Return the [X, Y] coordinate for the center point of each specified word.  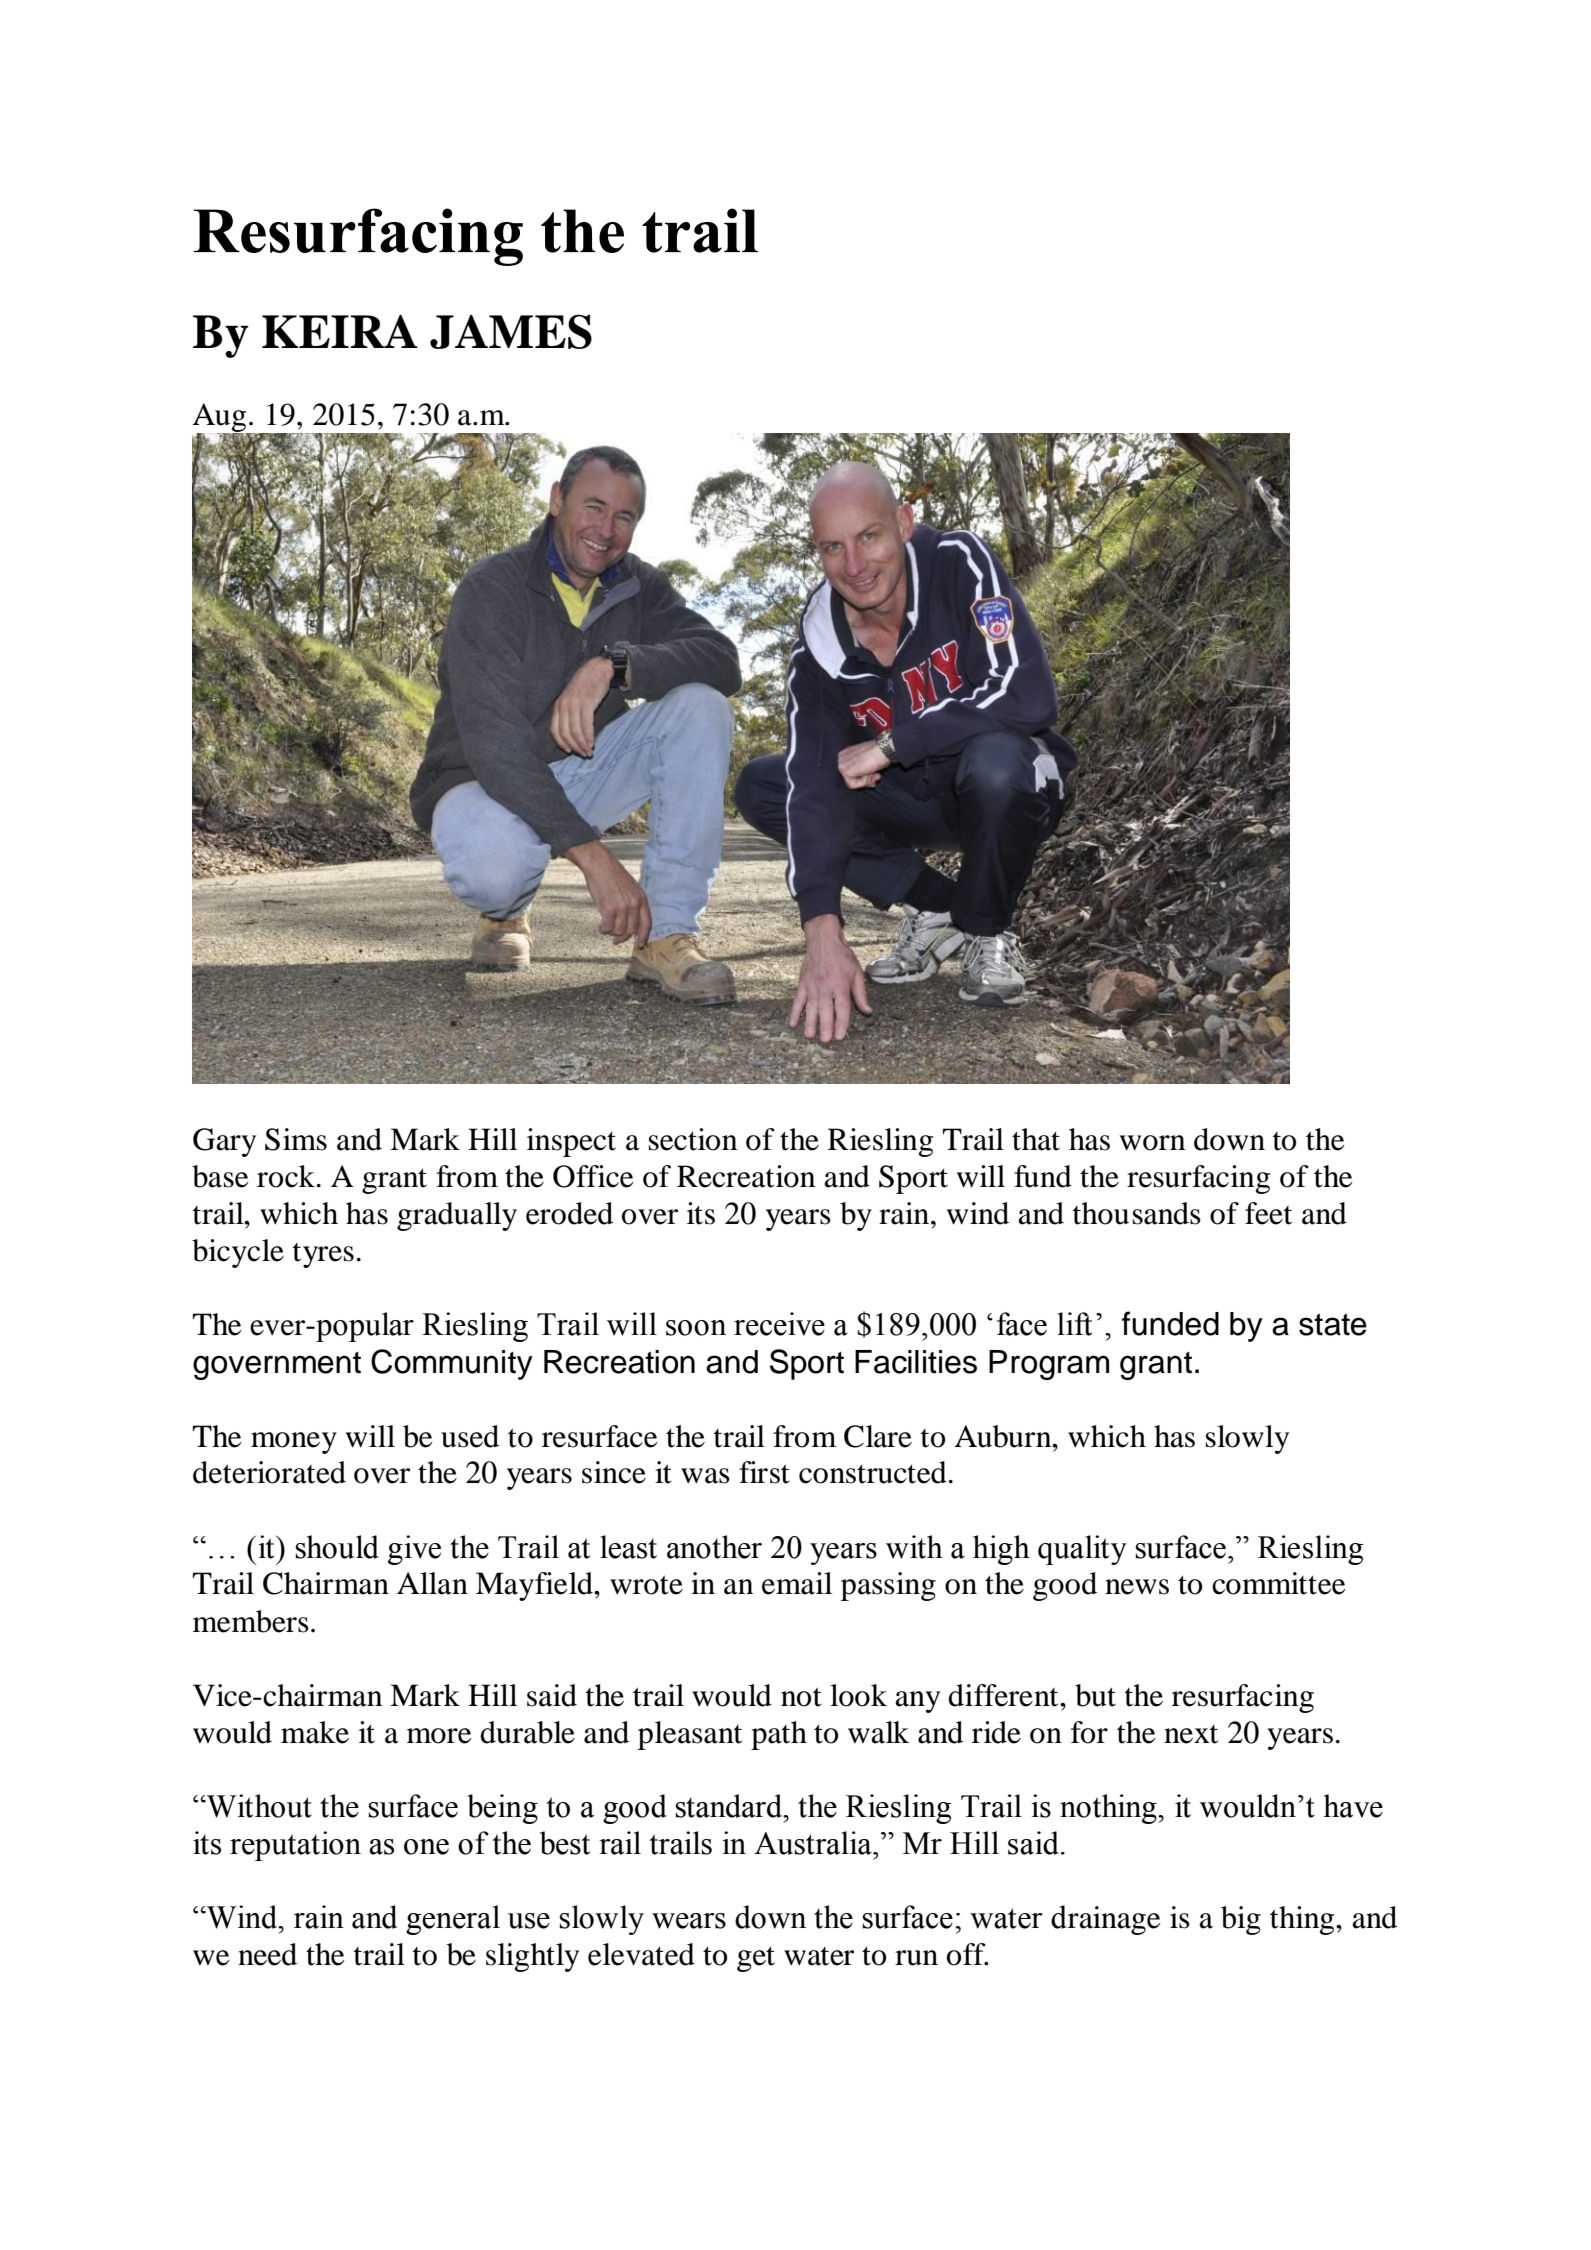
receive [779, 1324]
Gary [224, 1142]
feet [1268, 1213]
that [1036, 1139]
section [693, 1139]
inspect [571, 1142]
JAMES [511, 331]
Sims [296, 1139]
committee [1279, 1583]
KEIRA [340, 331]
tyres [323, 1255]
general [453, 1920]
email [797, 1583]
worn [1152, 1143]
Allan [432, 1583]
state [1333, 1325]
